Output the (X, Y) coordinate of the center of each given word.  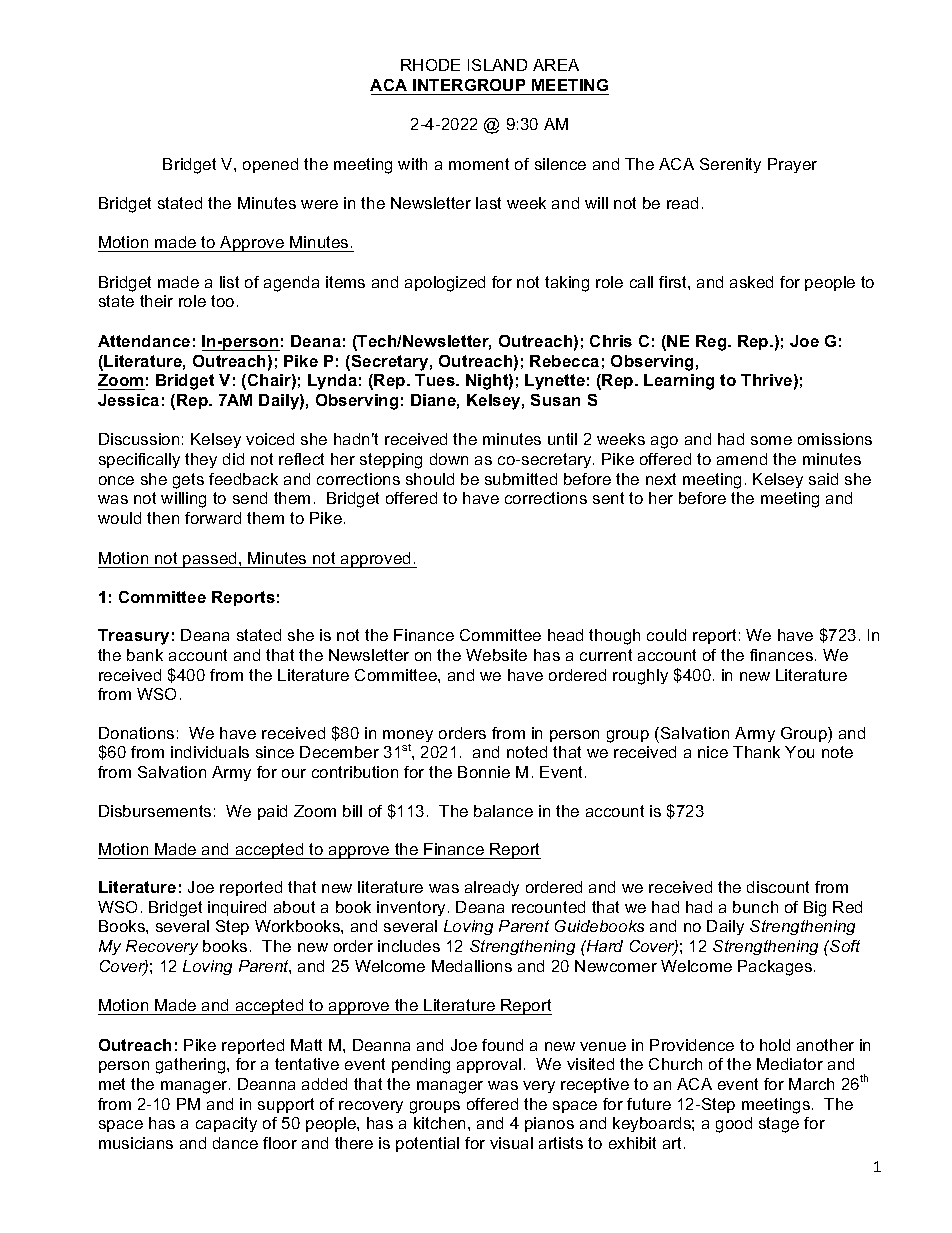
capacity (226, 1124)
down (449, 459)
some (771, 440)
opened (270, 165)
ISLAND (497, 65)
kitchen (439, 1123)
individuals (210, 752)
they (201, 460)
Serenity (730, 165)
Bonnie (484, 772)
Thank (756, 752)
